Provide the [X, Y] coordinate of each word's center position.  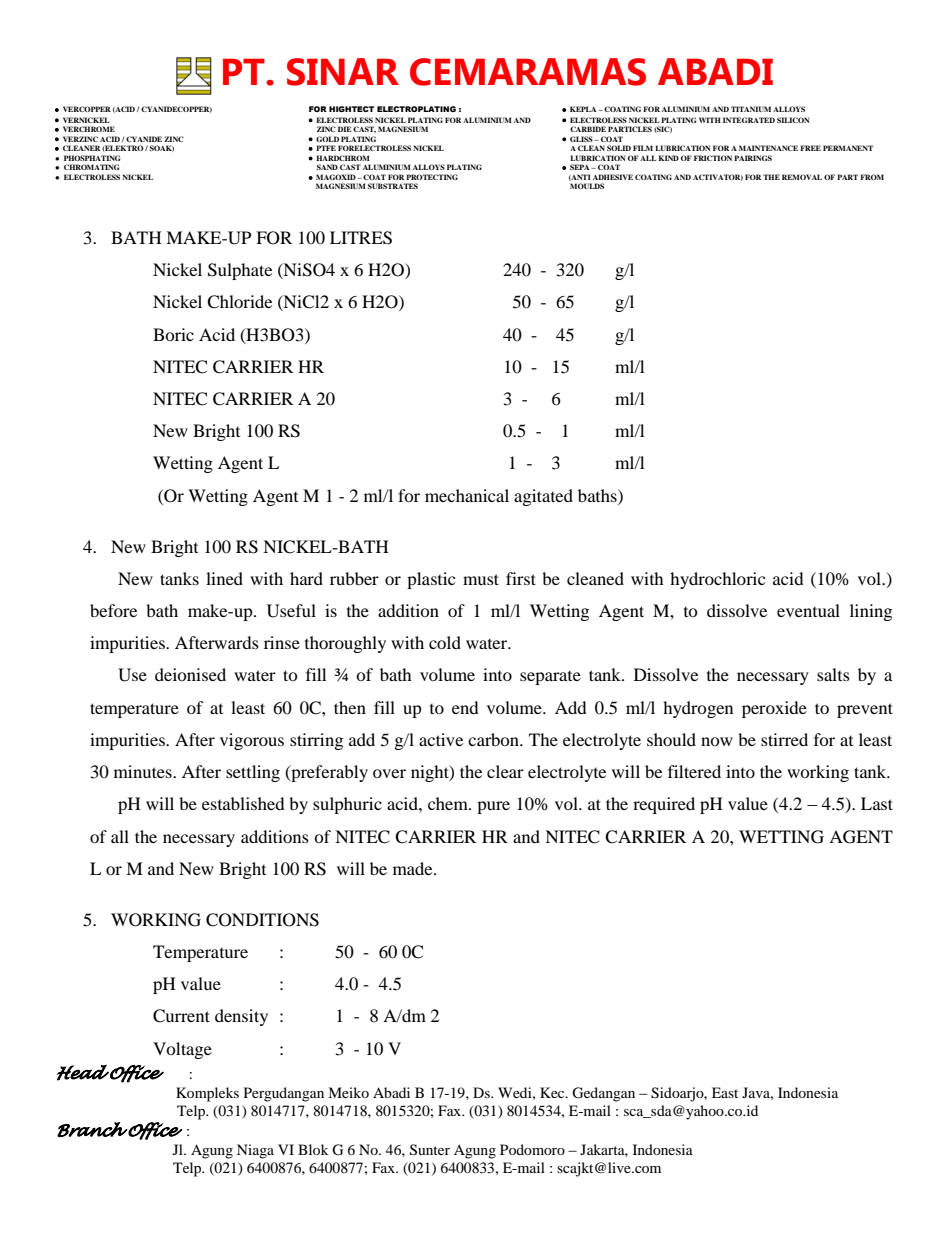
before [113, 610]
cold [445, 642]
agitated [543, 497]
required [664, 805]
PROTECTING [432, 177]
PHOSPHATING [92, 158]
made [414, 868]
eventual [808, 610]
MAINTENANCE [768, 148]
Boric [173, 334]
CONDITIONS [262, 920]
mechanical [467, 495]
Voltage [182, 1050]
